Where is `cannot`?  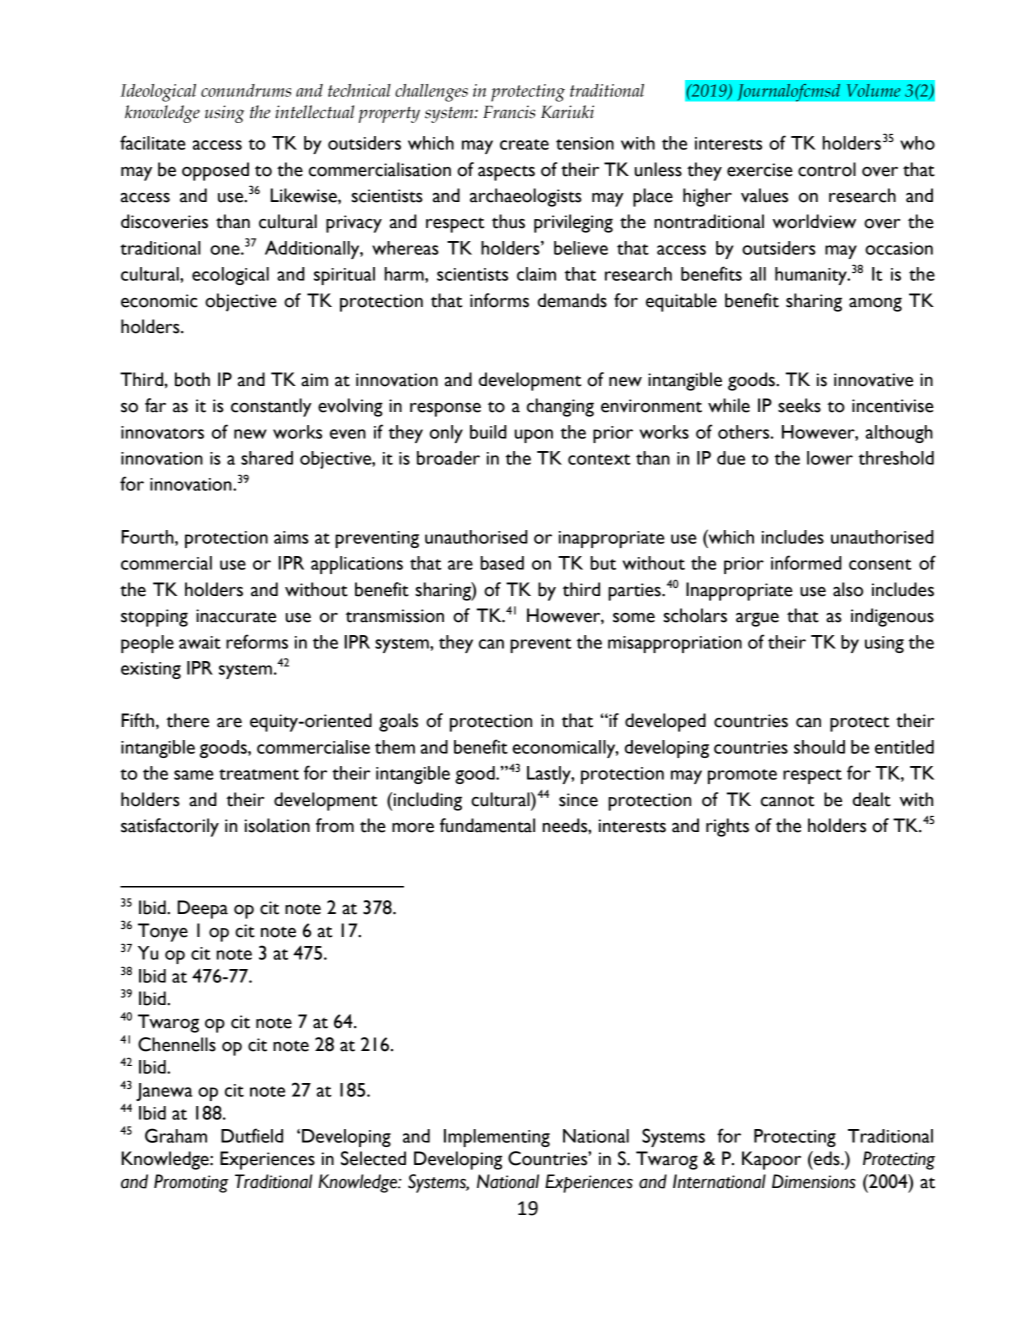 cannot is located at coordinates (787, 801).
